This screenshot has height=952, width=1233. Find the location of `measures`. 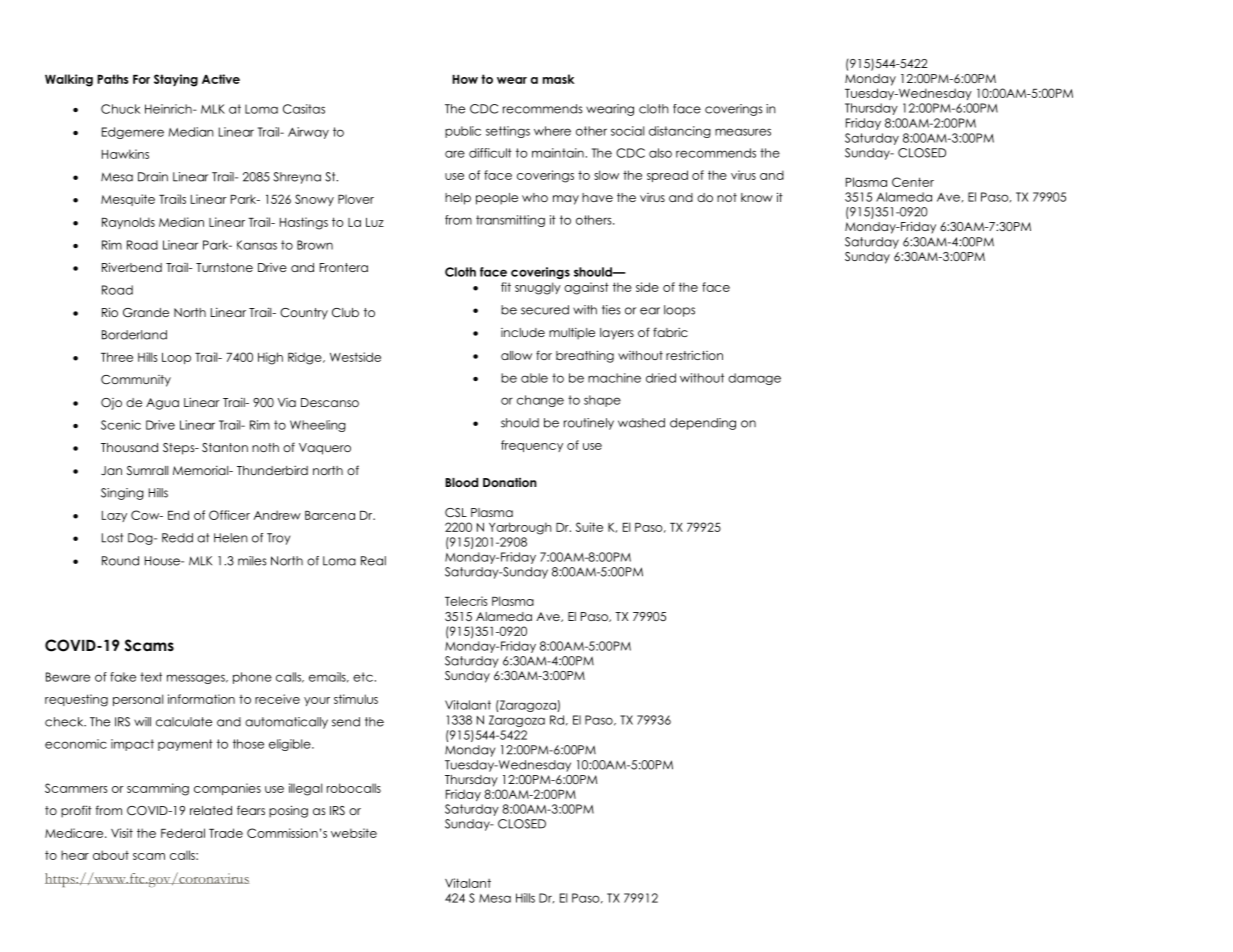

measures is located at coordinates (743, 132).
